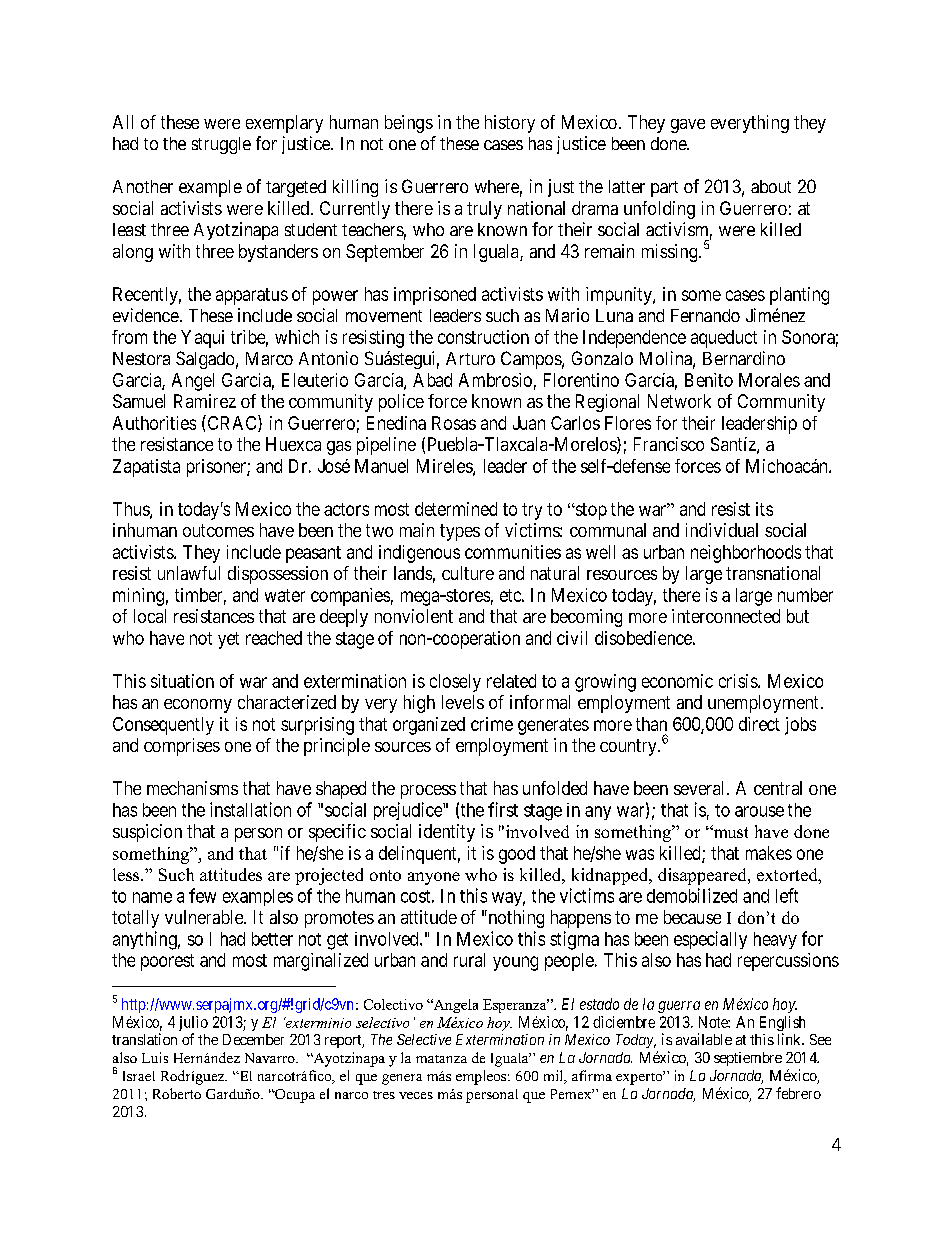 The height and width of the page is (1233, 952). Describe the element at coordinates (726, 616) in the page. I see `interconnected` at that location.
